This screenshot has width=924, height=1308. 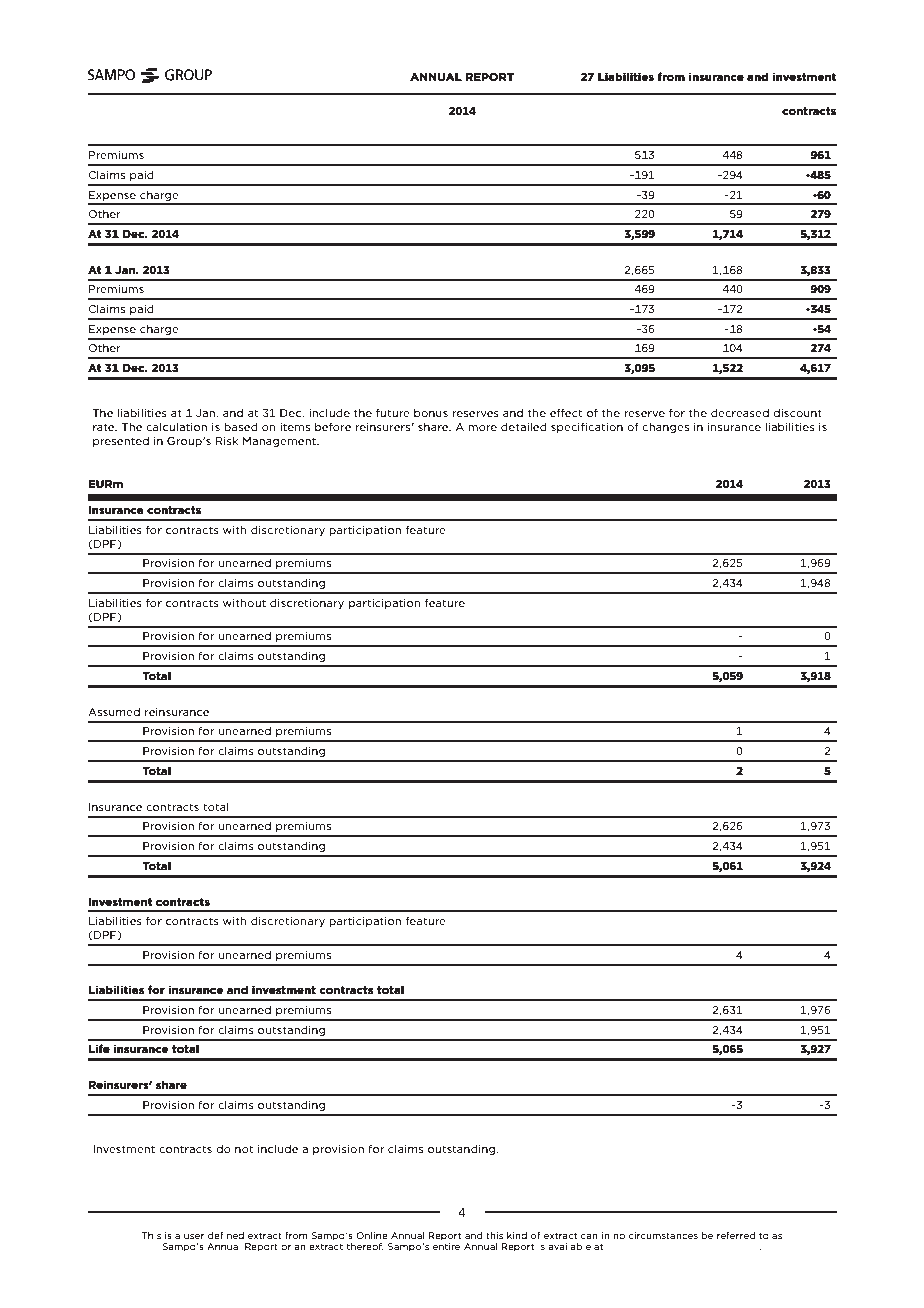 I want to click on changes, so click(x=665, y=428).
